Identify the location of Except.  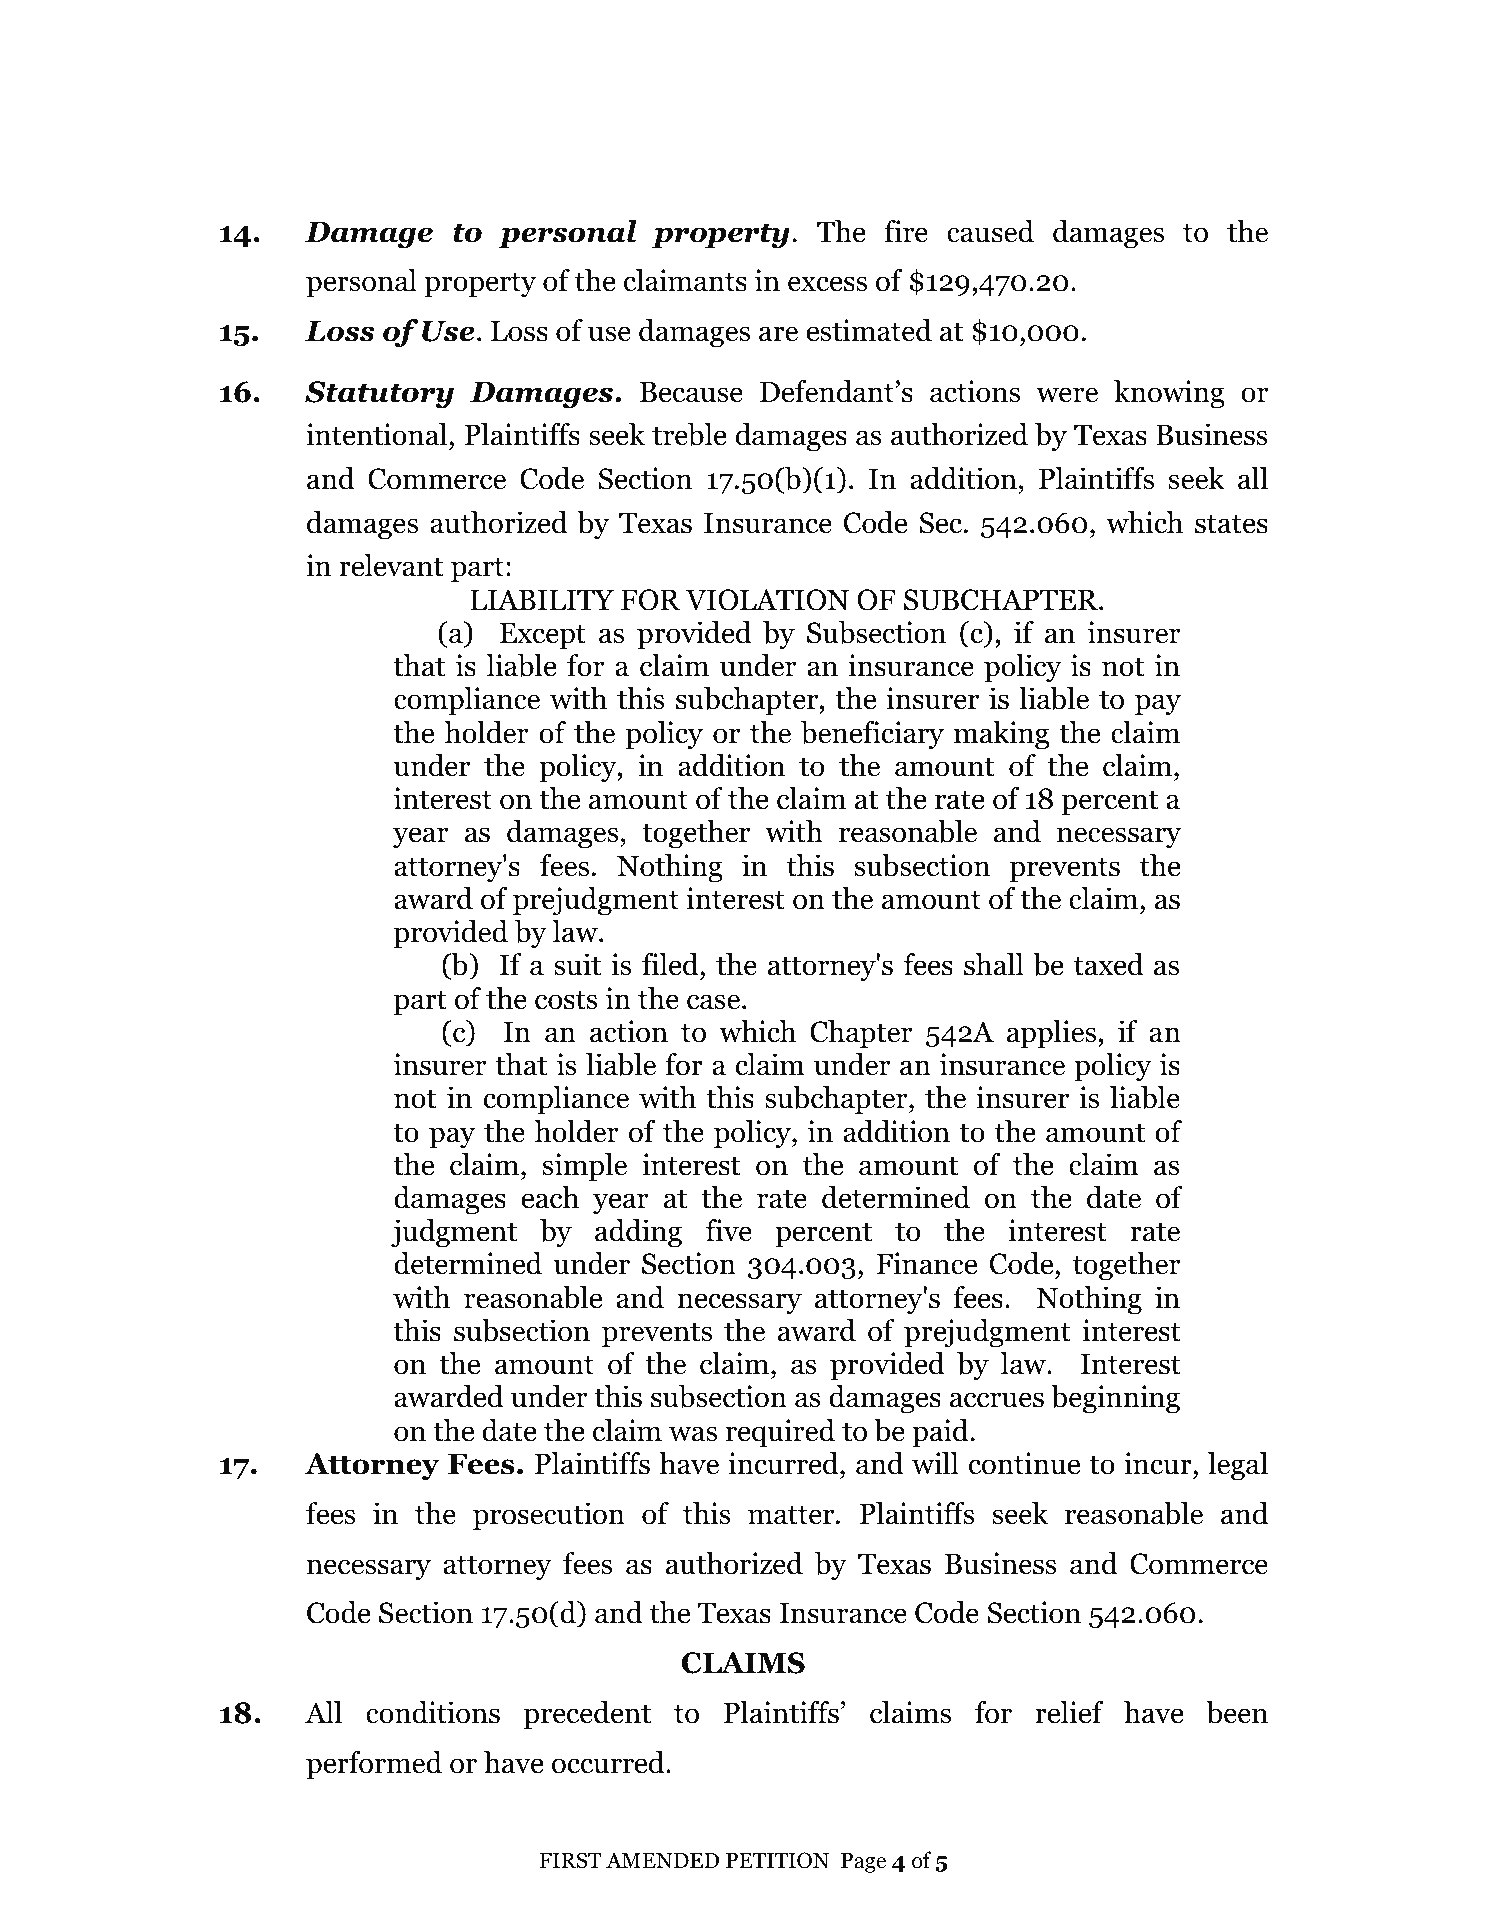
(542, 636).
